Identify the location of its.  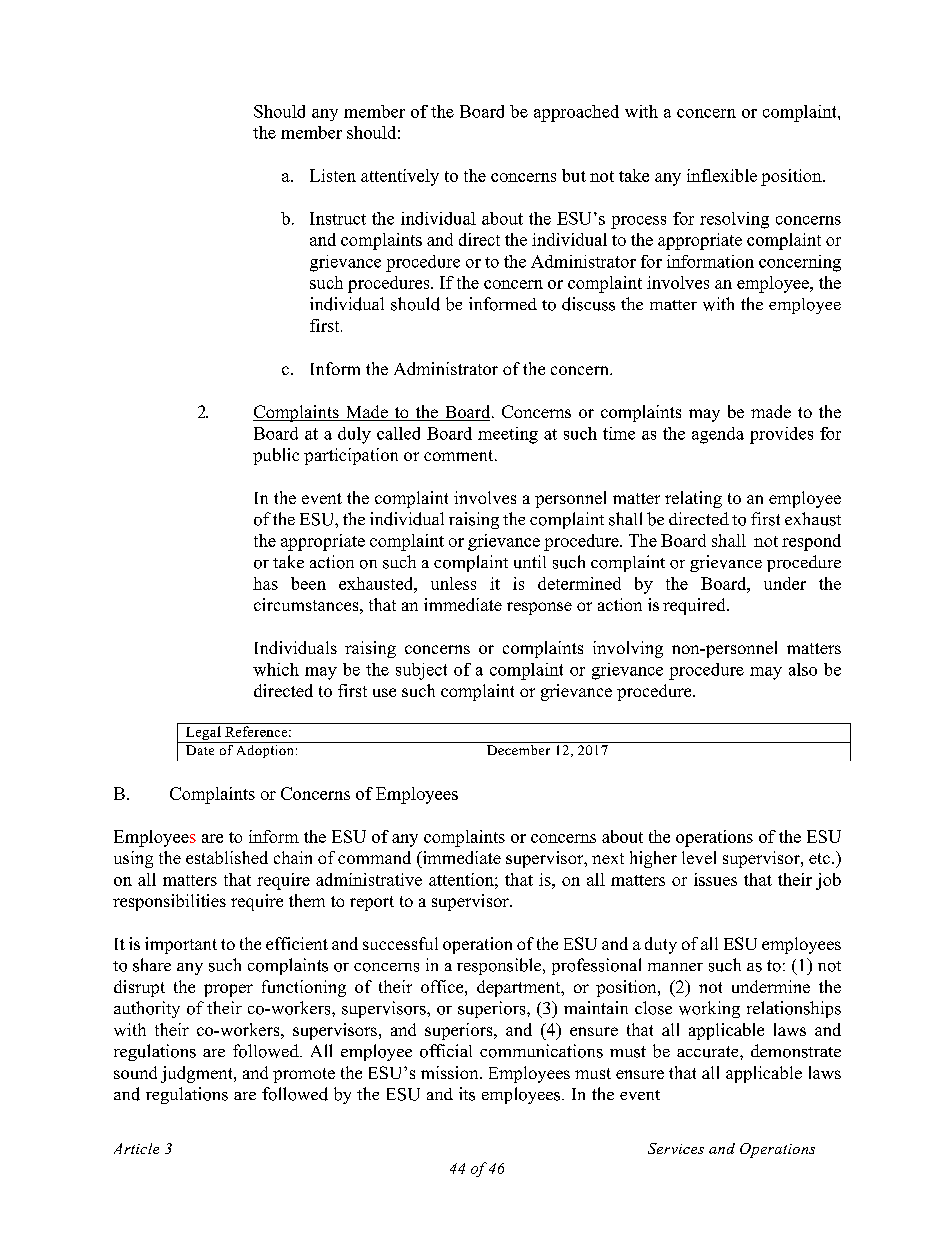
(467, 1094).
